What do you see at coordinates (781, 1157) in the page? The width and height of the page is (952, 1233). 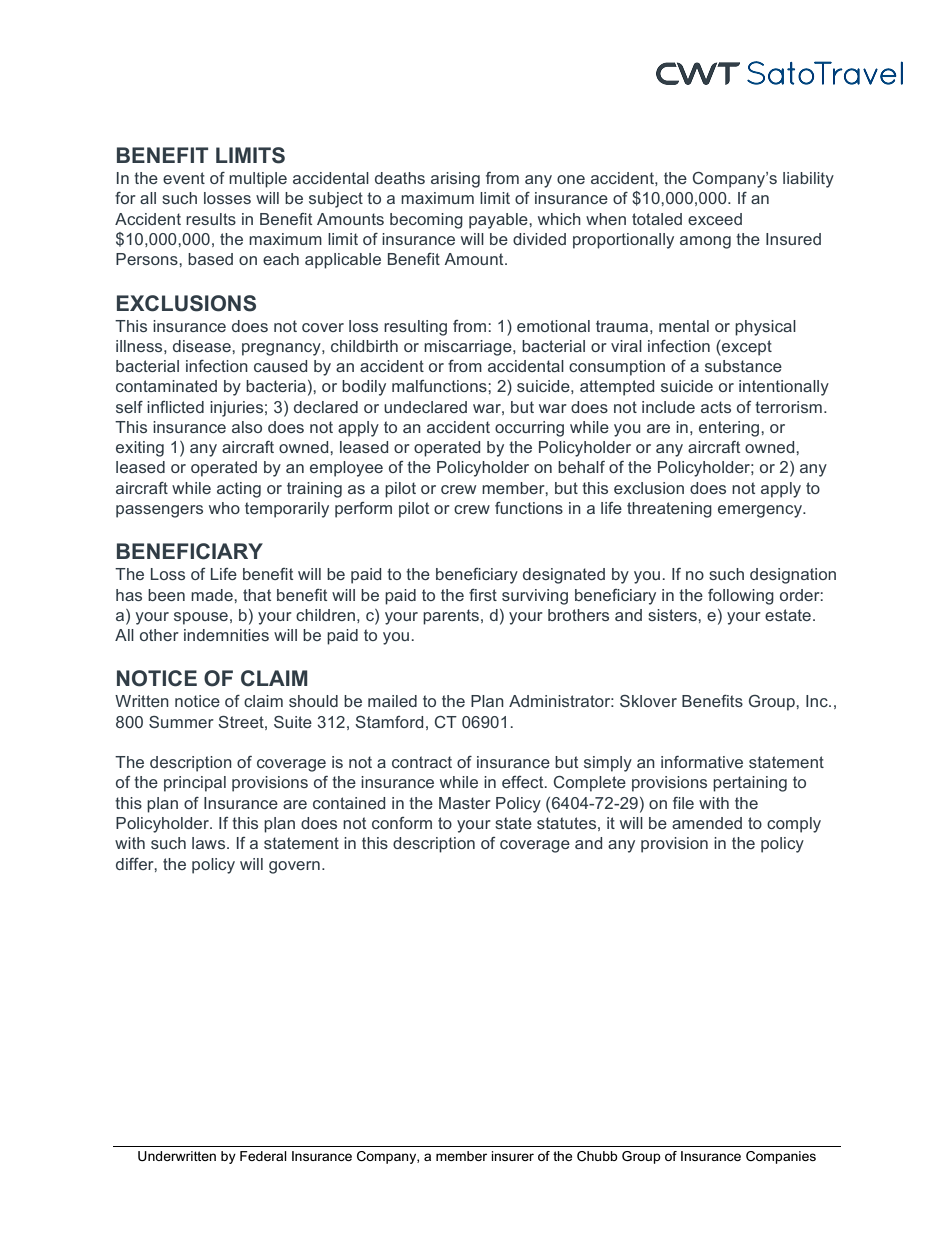 I see `Companies` at bounding box center [781, 1157].
